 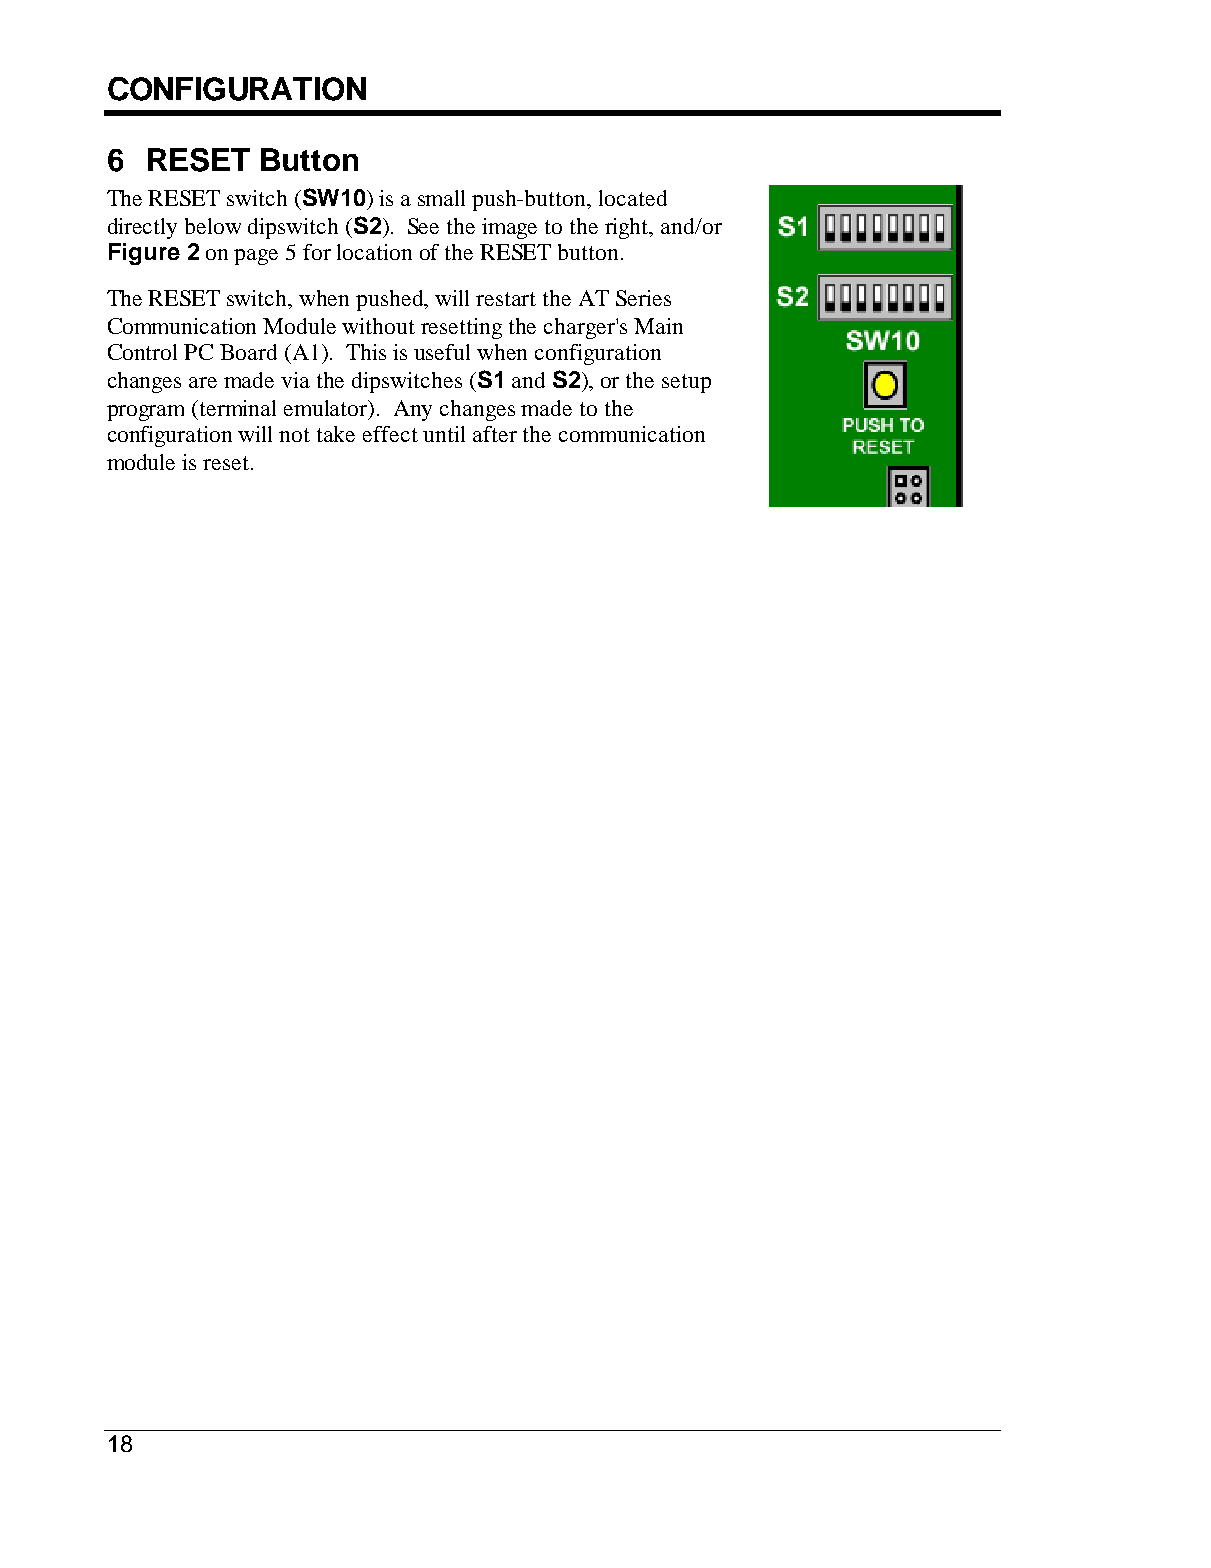 What do you see at coordinates (248, 352) in the document?
I see `Board` at bounding box center [248, 352].
